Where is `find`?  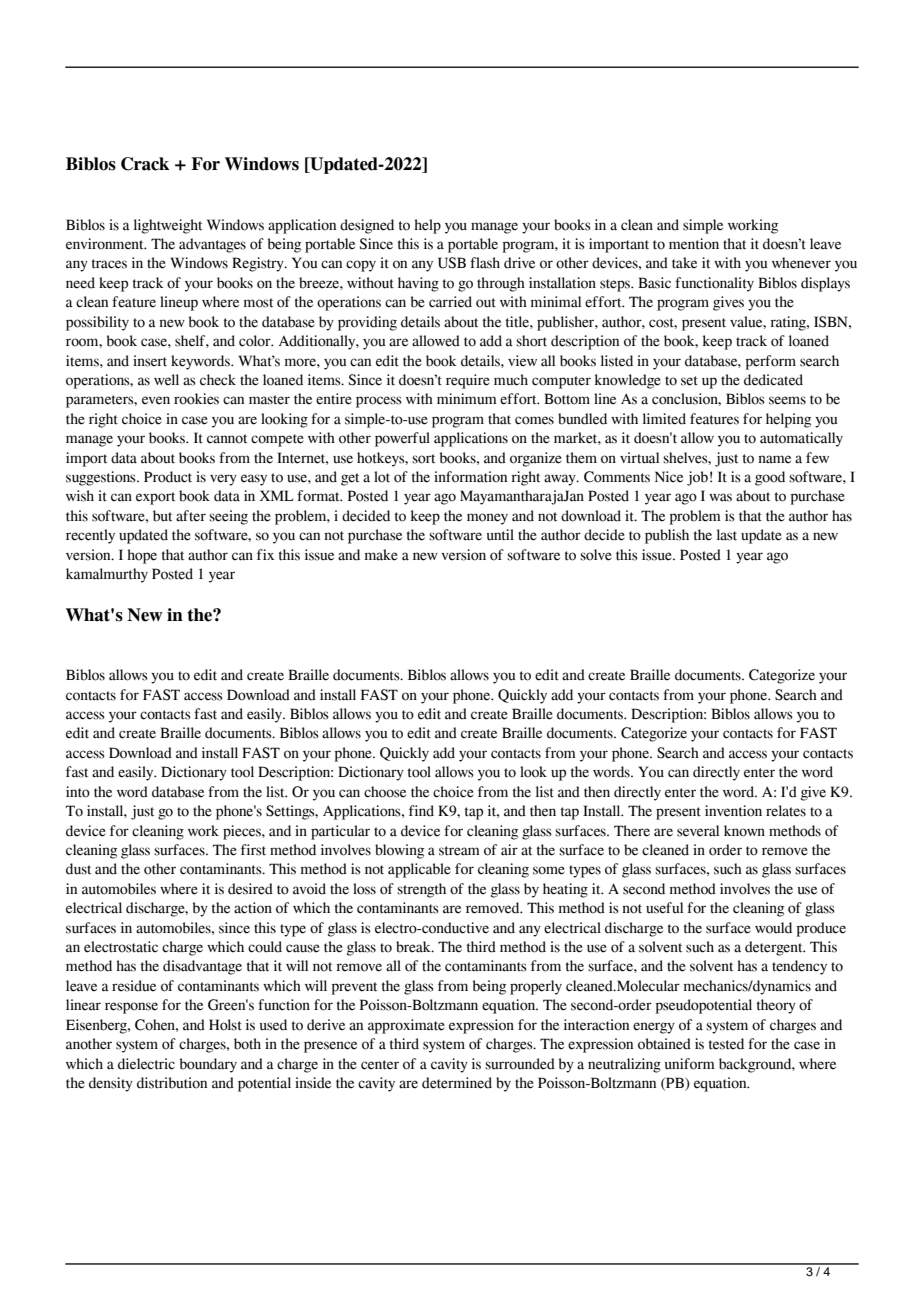
find is located at coordinates (421, 811).
